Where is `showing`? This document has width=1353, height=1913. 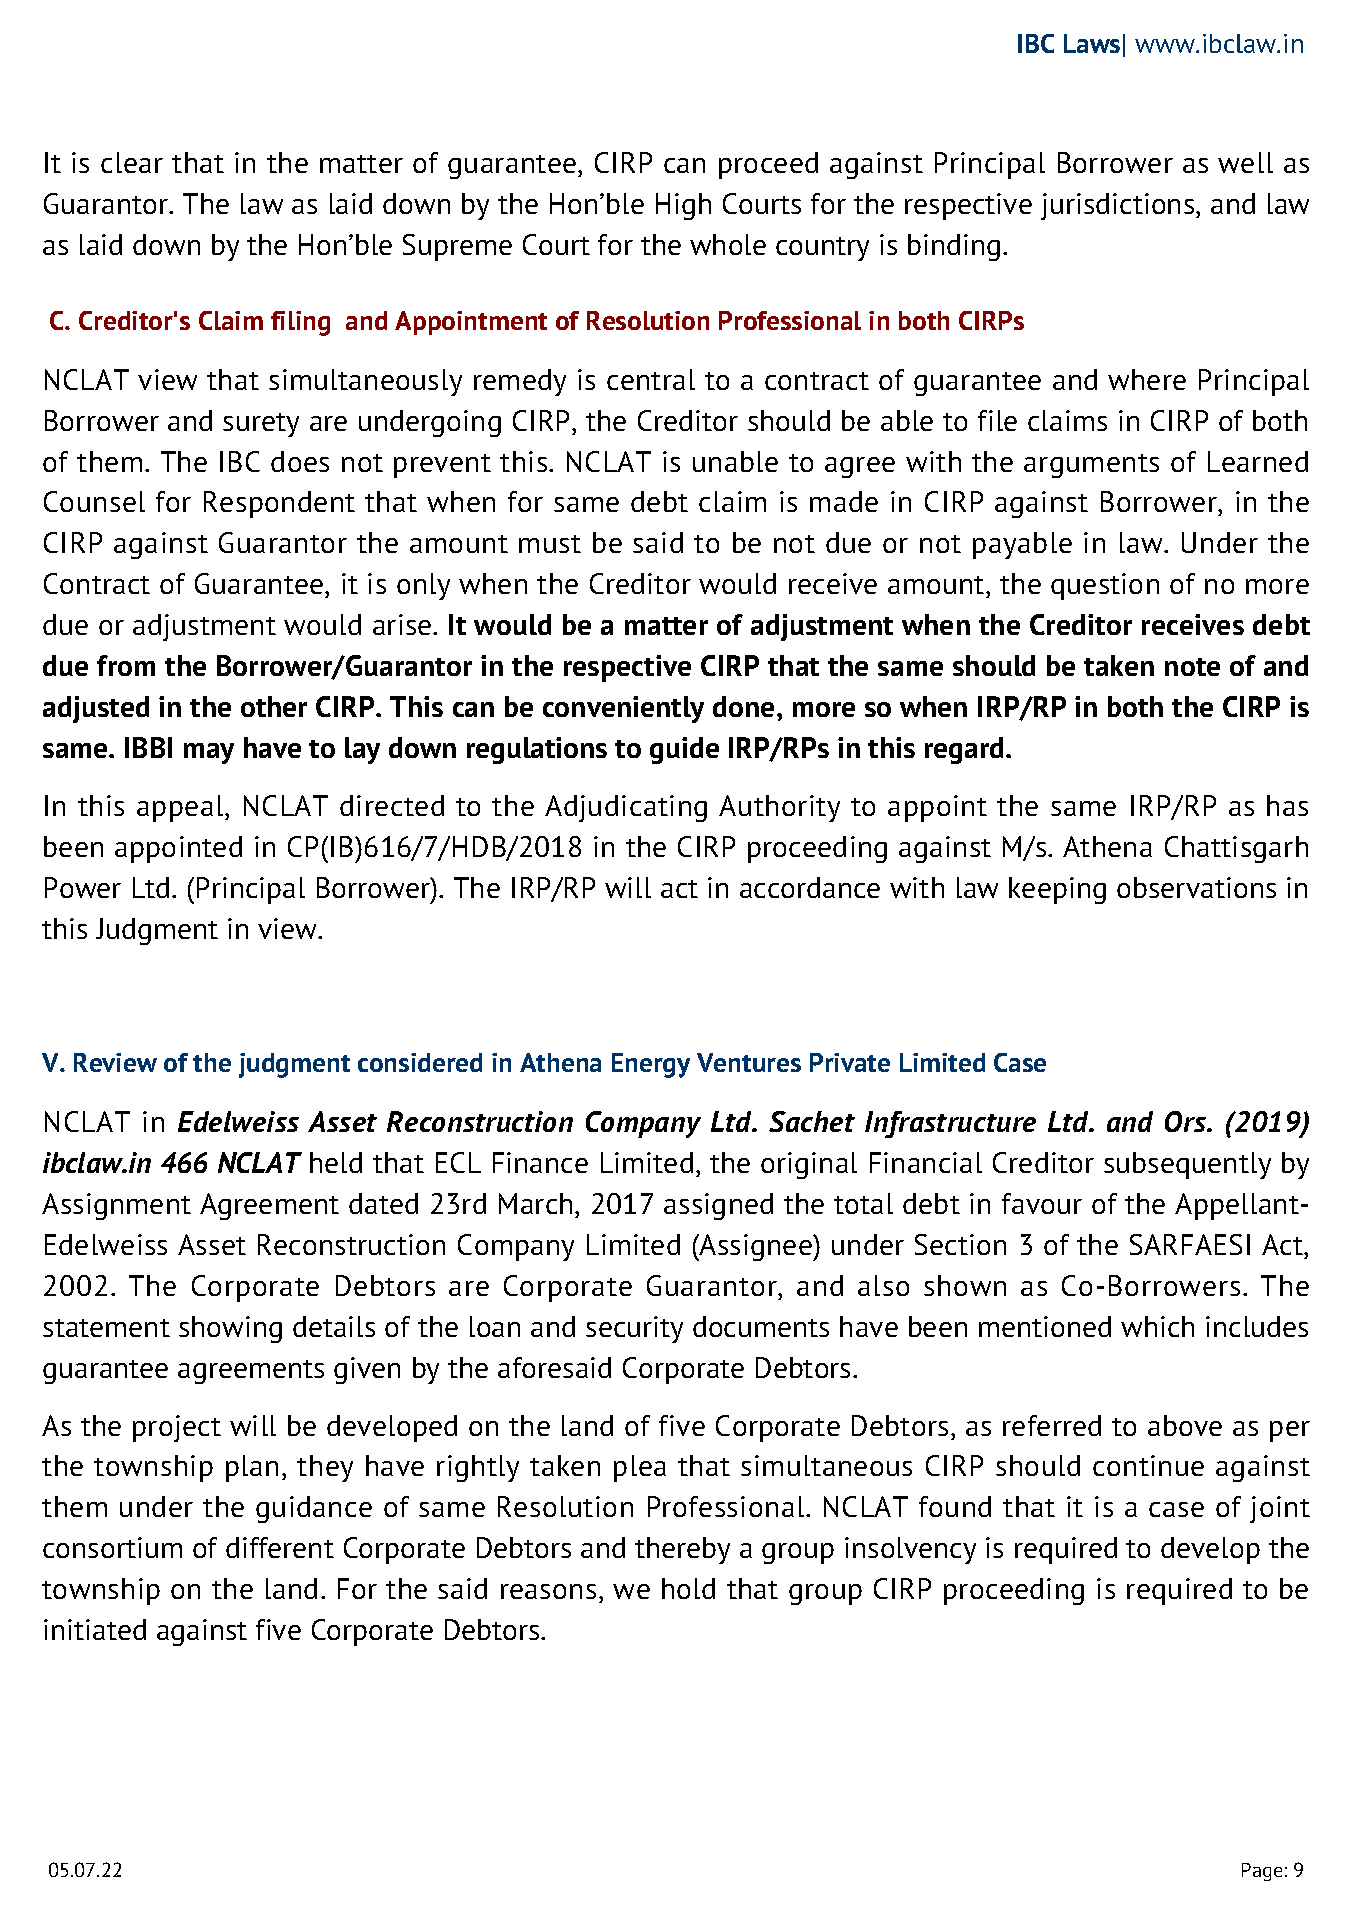 showing is located at coordinates (230, 1329).
